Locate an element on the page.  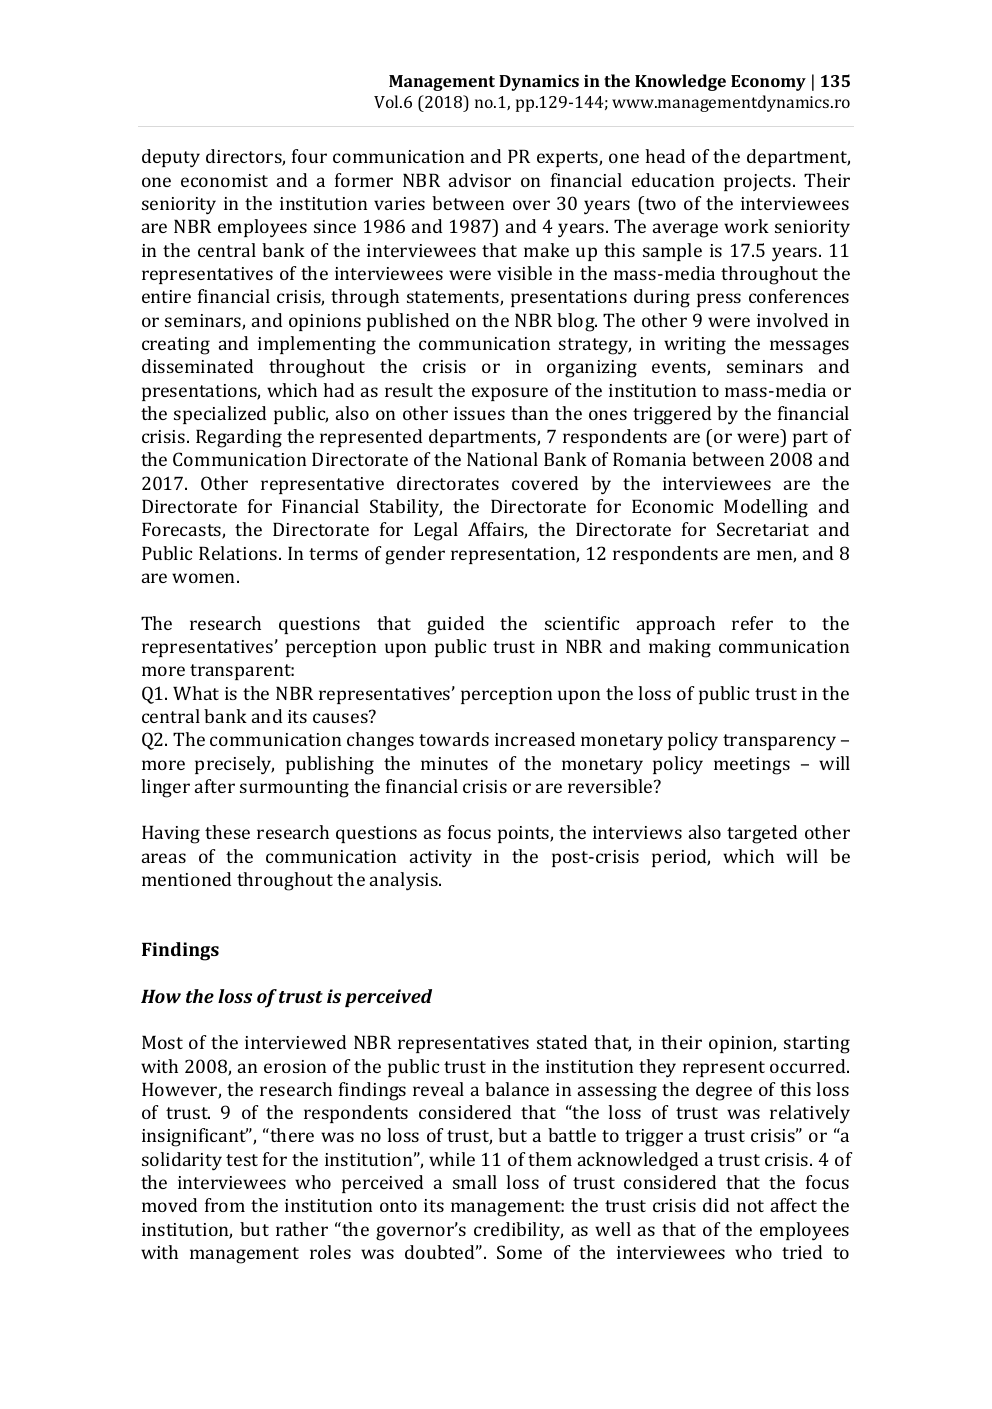
economist is located at coordinates (224, 180).
